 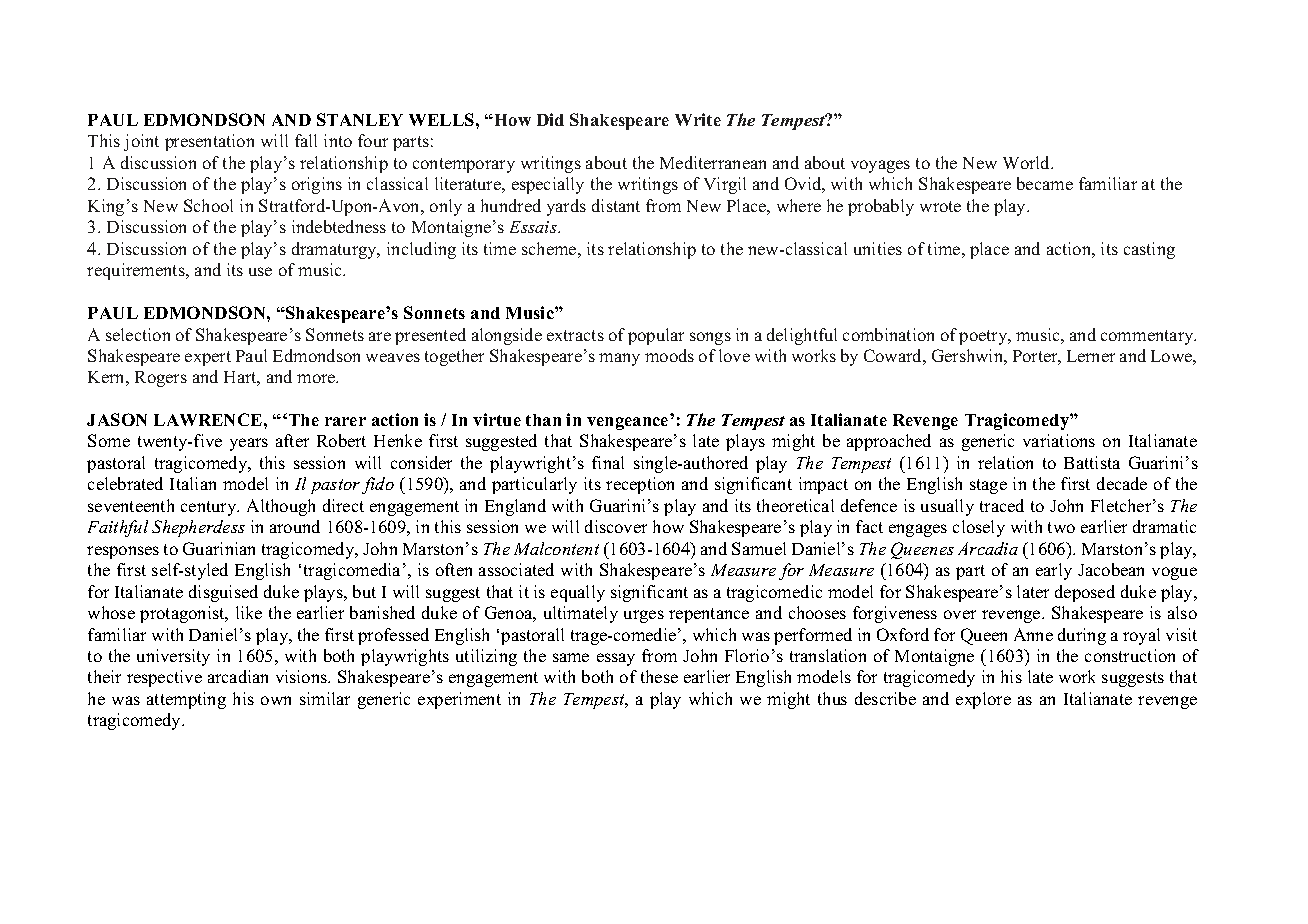 I want to click on respective, so click(x=164, y=678).
